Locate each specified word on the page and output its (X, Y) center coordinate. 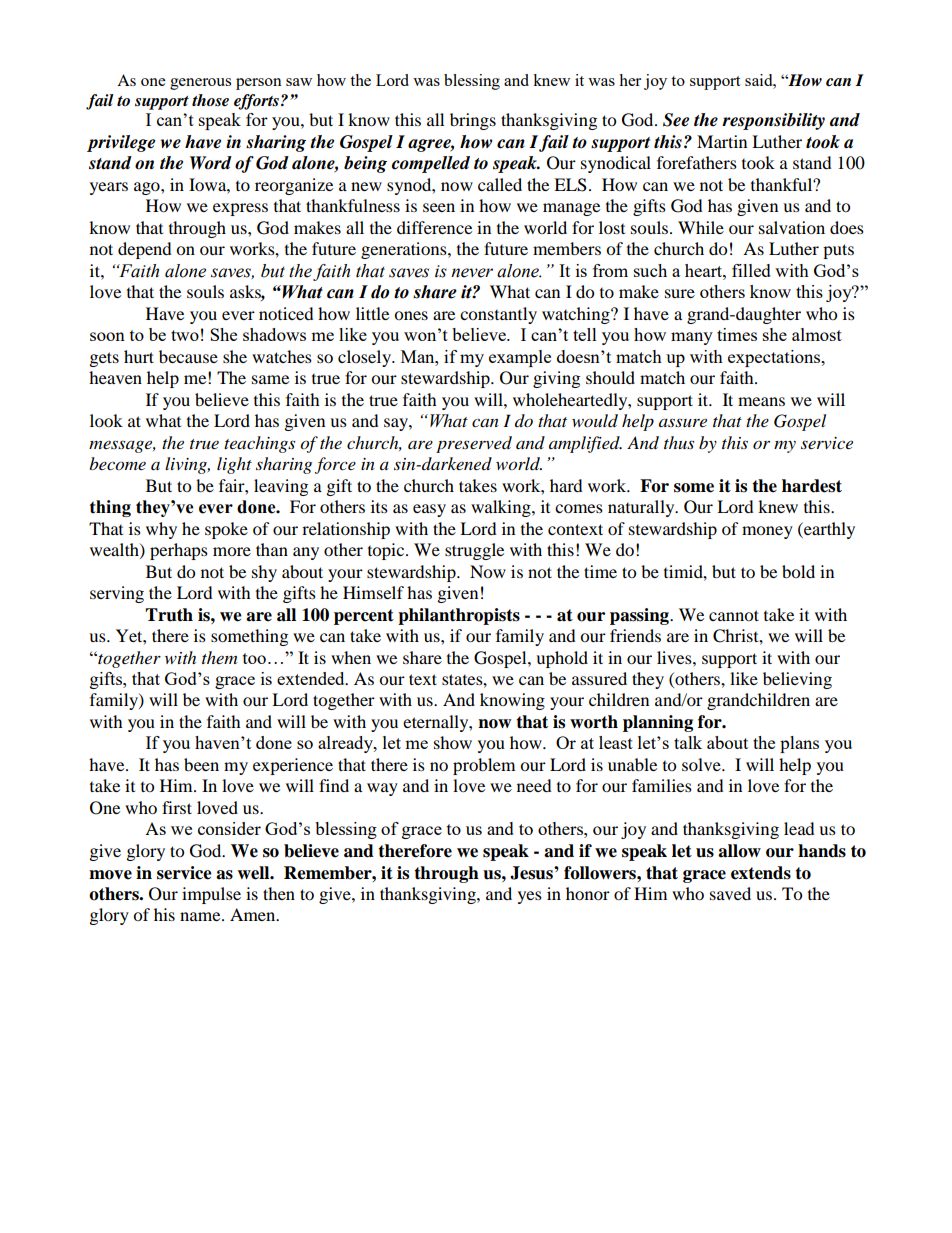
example (520, 358)
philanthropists (459, 616)
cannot (734, 615)
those (210, 100)
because (188, 356)
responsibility (773, 121)
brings (473, 121)
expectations (775, 358)
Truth (169, 615)
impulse (211, 895)
